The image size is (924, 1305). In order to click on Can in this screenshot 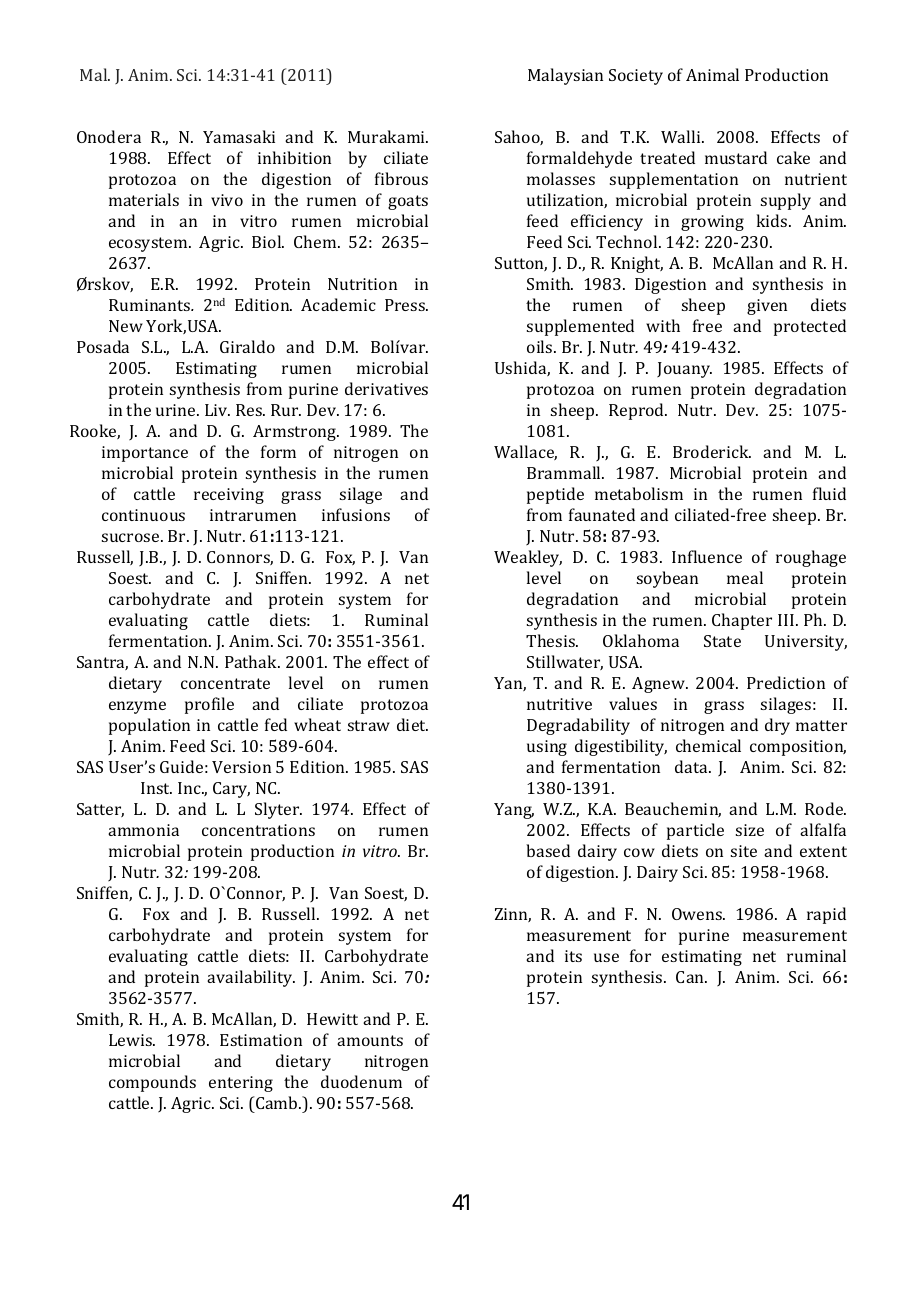, I will do `click(691, 977)`.
